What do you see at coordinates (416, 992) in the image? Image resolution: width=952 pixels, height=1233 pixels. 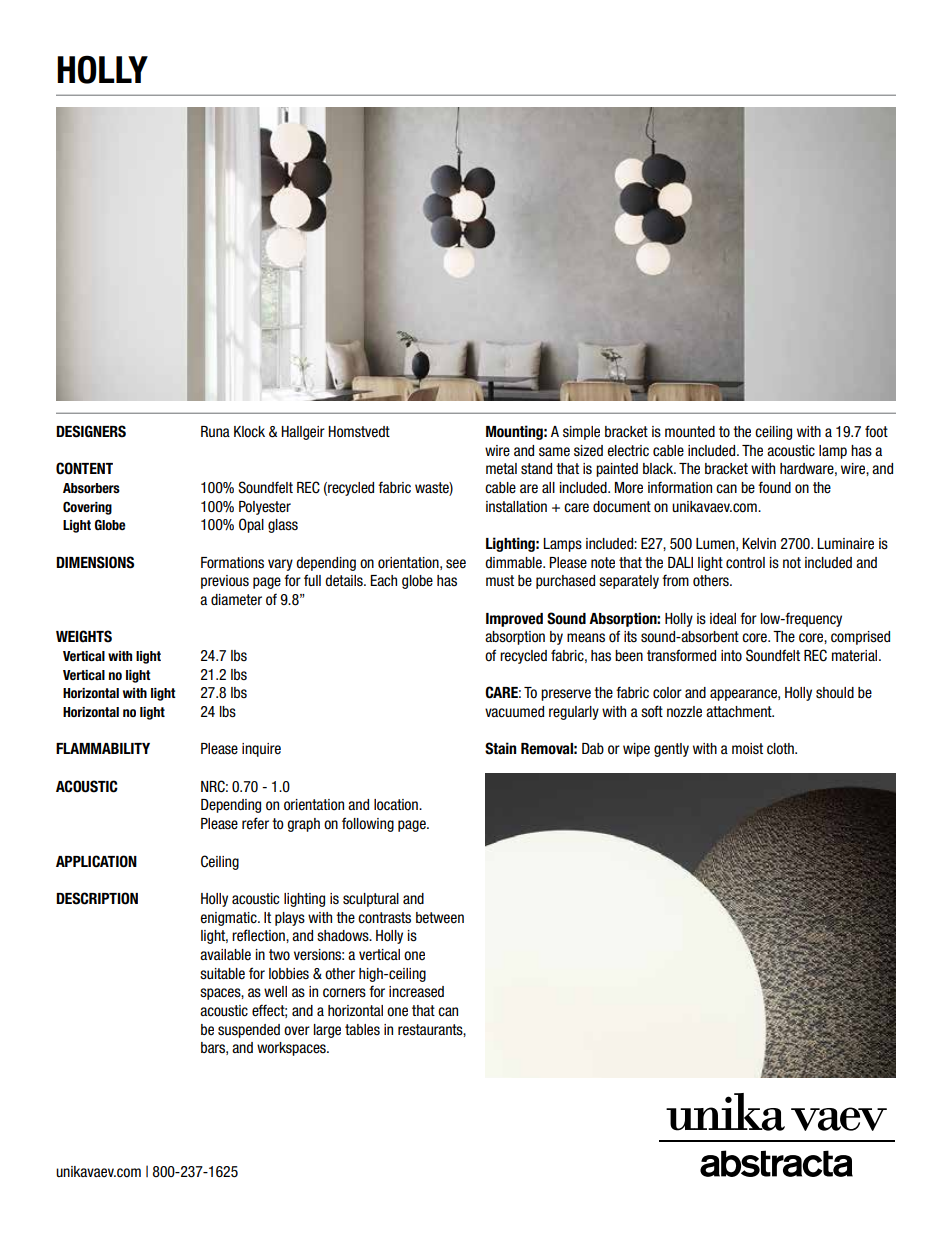 I see `increased` at bounding box center [416, 992].
